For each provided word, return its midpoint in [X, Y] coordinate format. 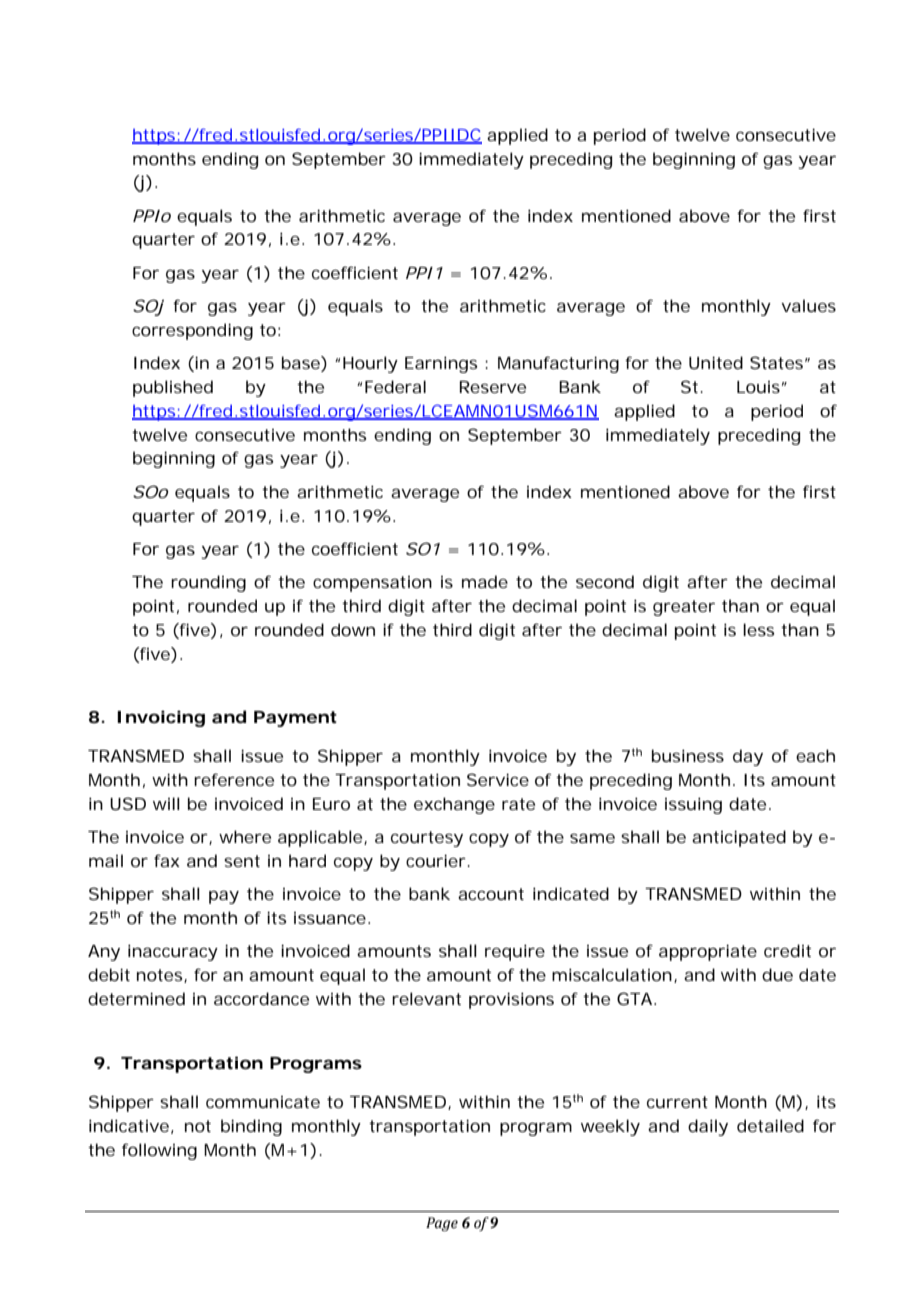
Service [498, 779]
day [748, 757]
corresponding [192, 331]
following [159, 1151]
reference [234, 779]
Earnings [441, 364]
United [716, 362]
